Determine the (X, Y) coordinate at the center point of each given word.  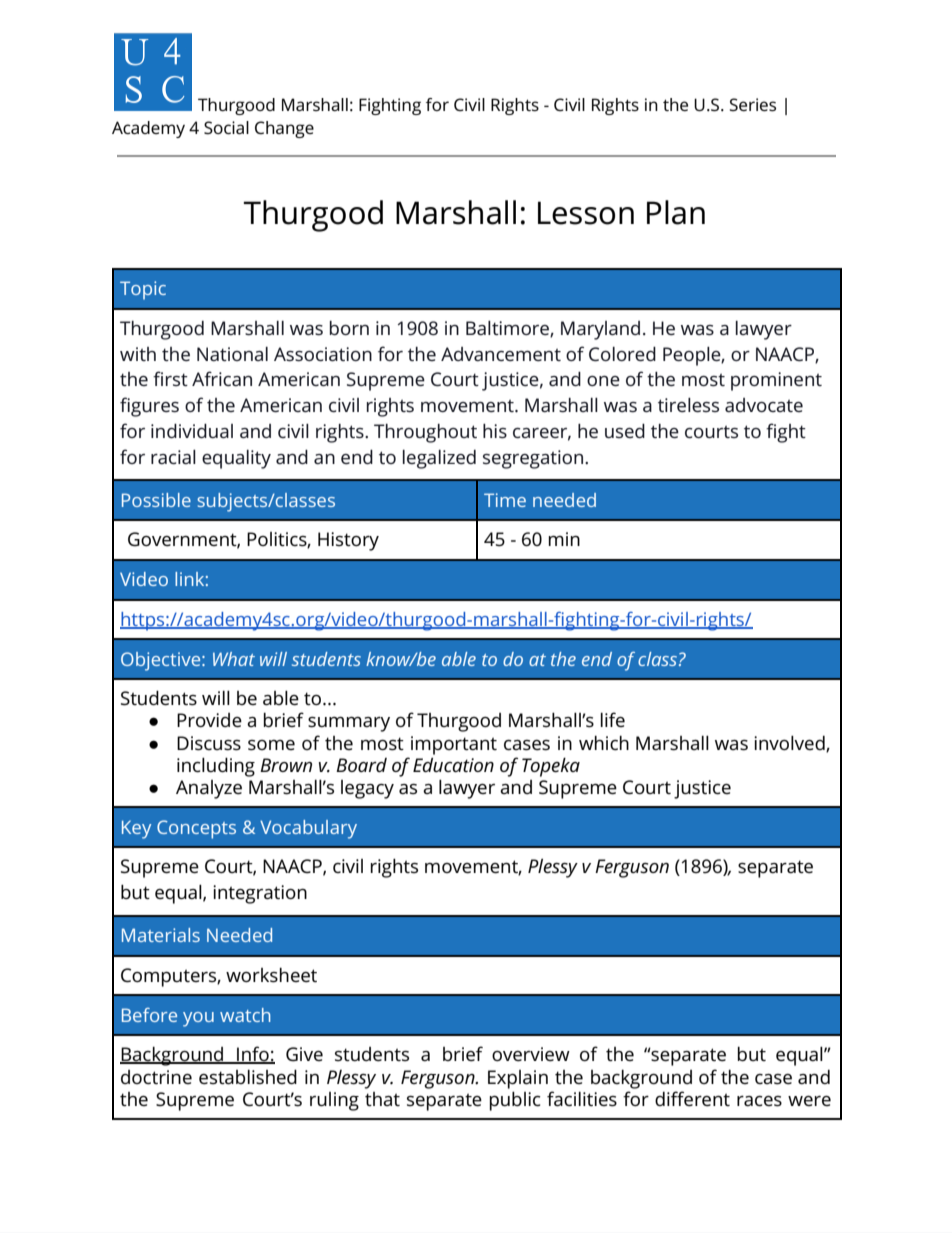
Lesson (586, 213)
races (759, 1101)
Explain (518, 1079)
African (222, 378)
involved (790, 743)
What (234, 659)
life (613, 719)
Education (453, 764)
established (248, 1077)
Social (226, 127)
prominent (776, 381)
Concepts (196, 829)
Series (753, 104)
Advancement (501, 354)
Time (505, 500)
